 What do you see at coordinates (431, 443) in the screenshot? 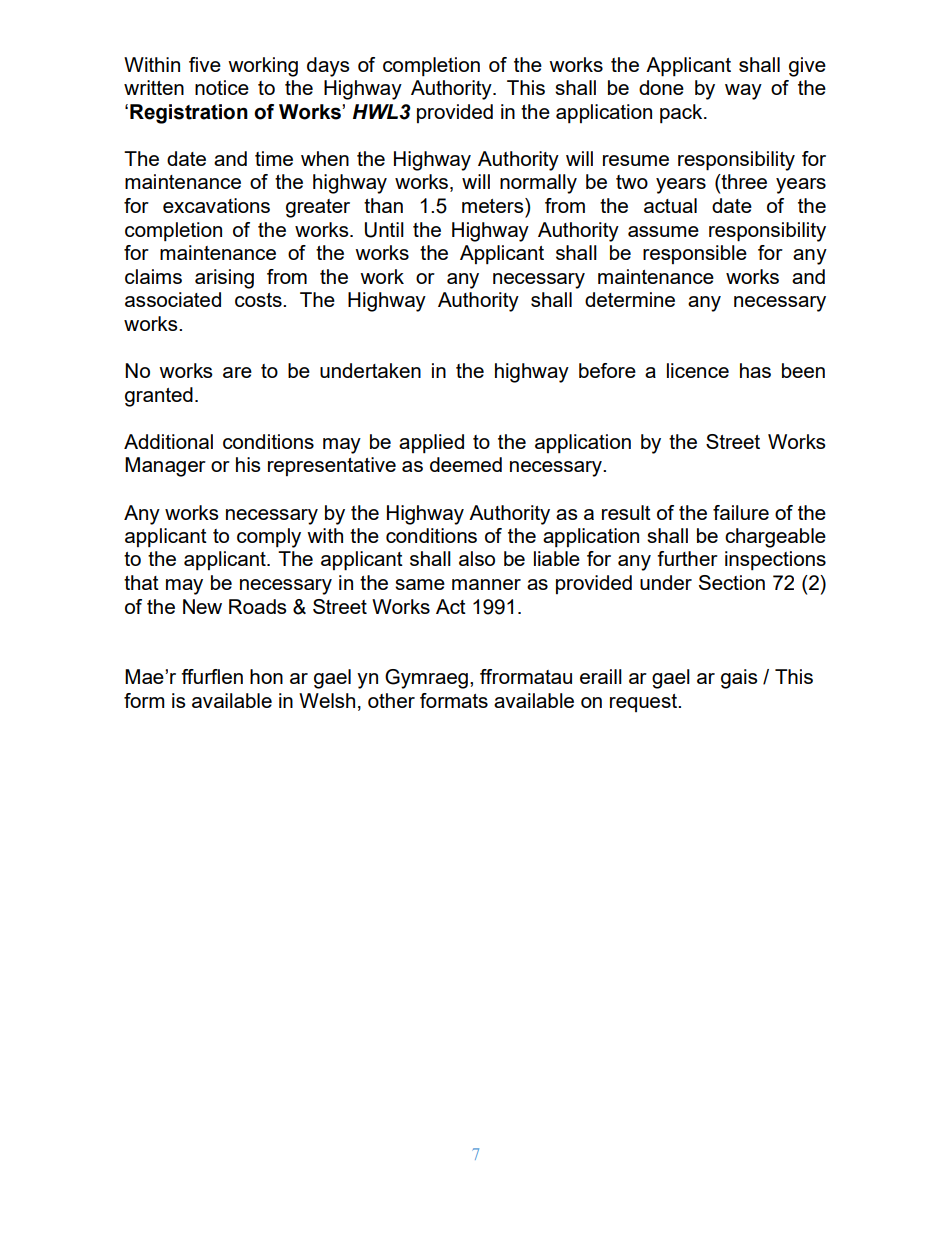
I see `applied` at bounding box center [431, 443].
